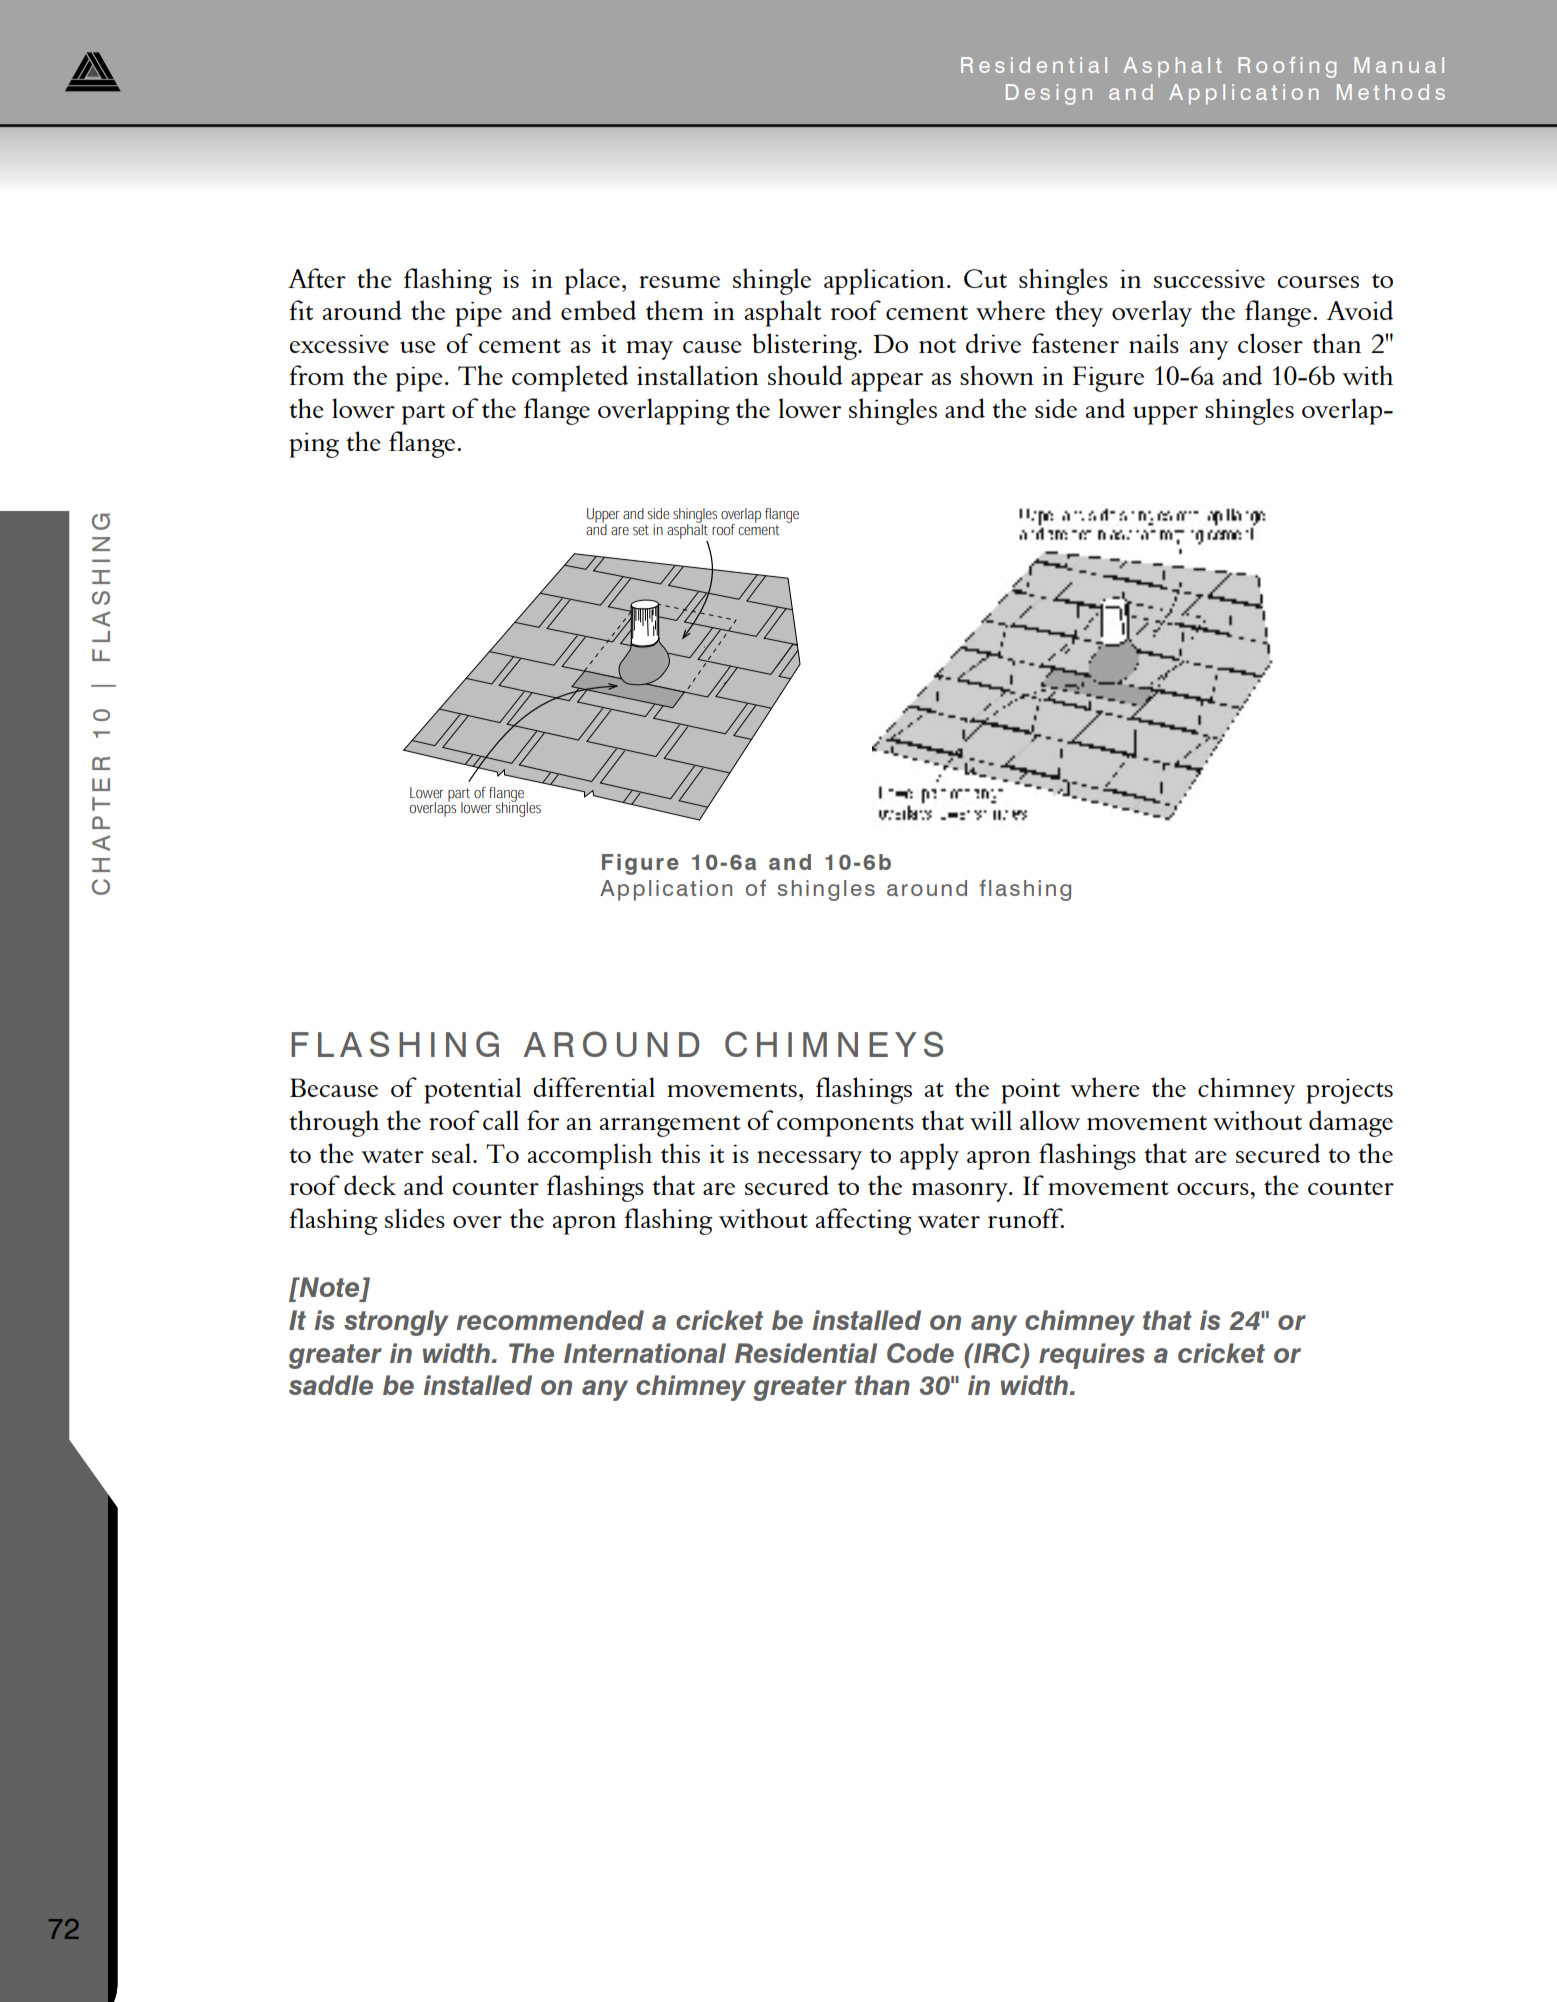 This screenshot has height=2002, width=1557. I want to click on potential, so click(472, 1090).
